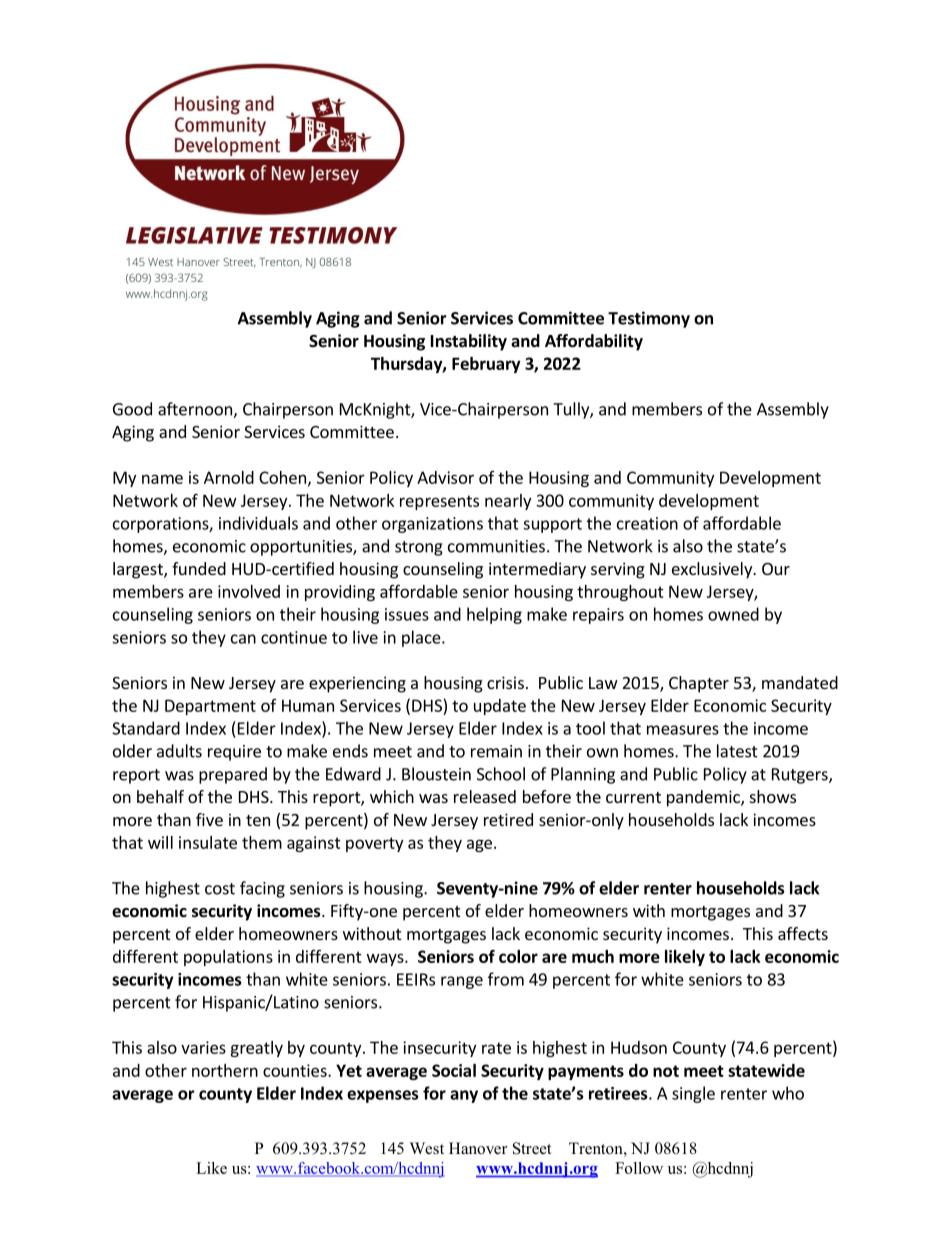 The height and width of the screenshot is (1233, 952). I want to click on Testimony, so click(649, 319).
